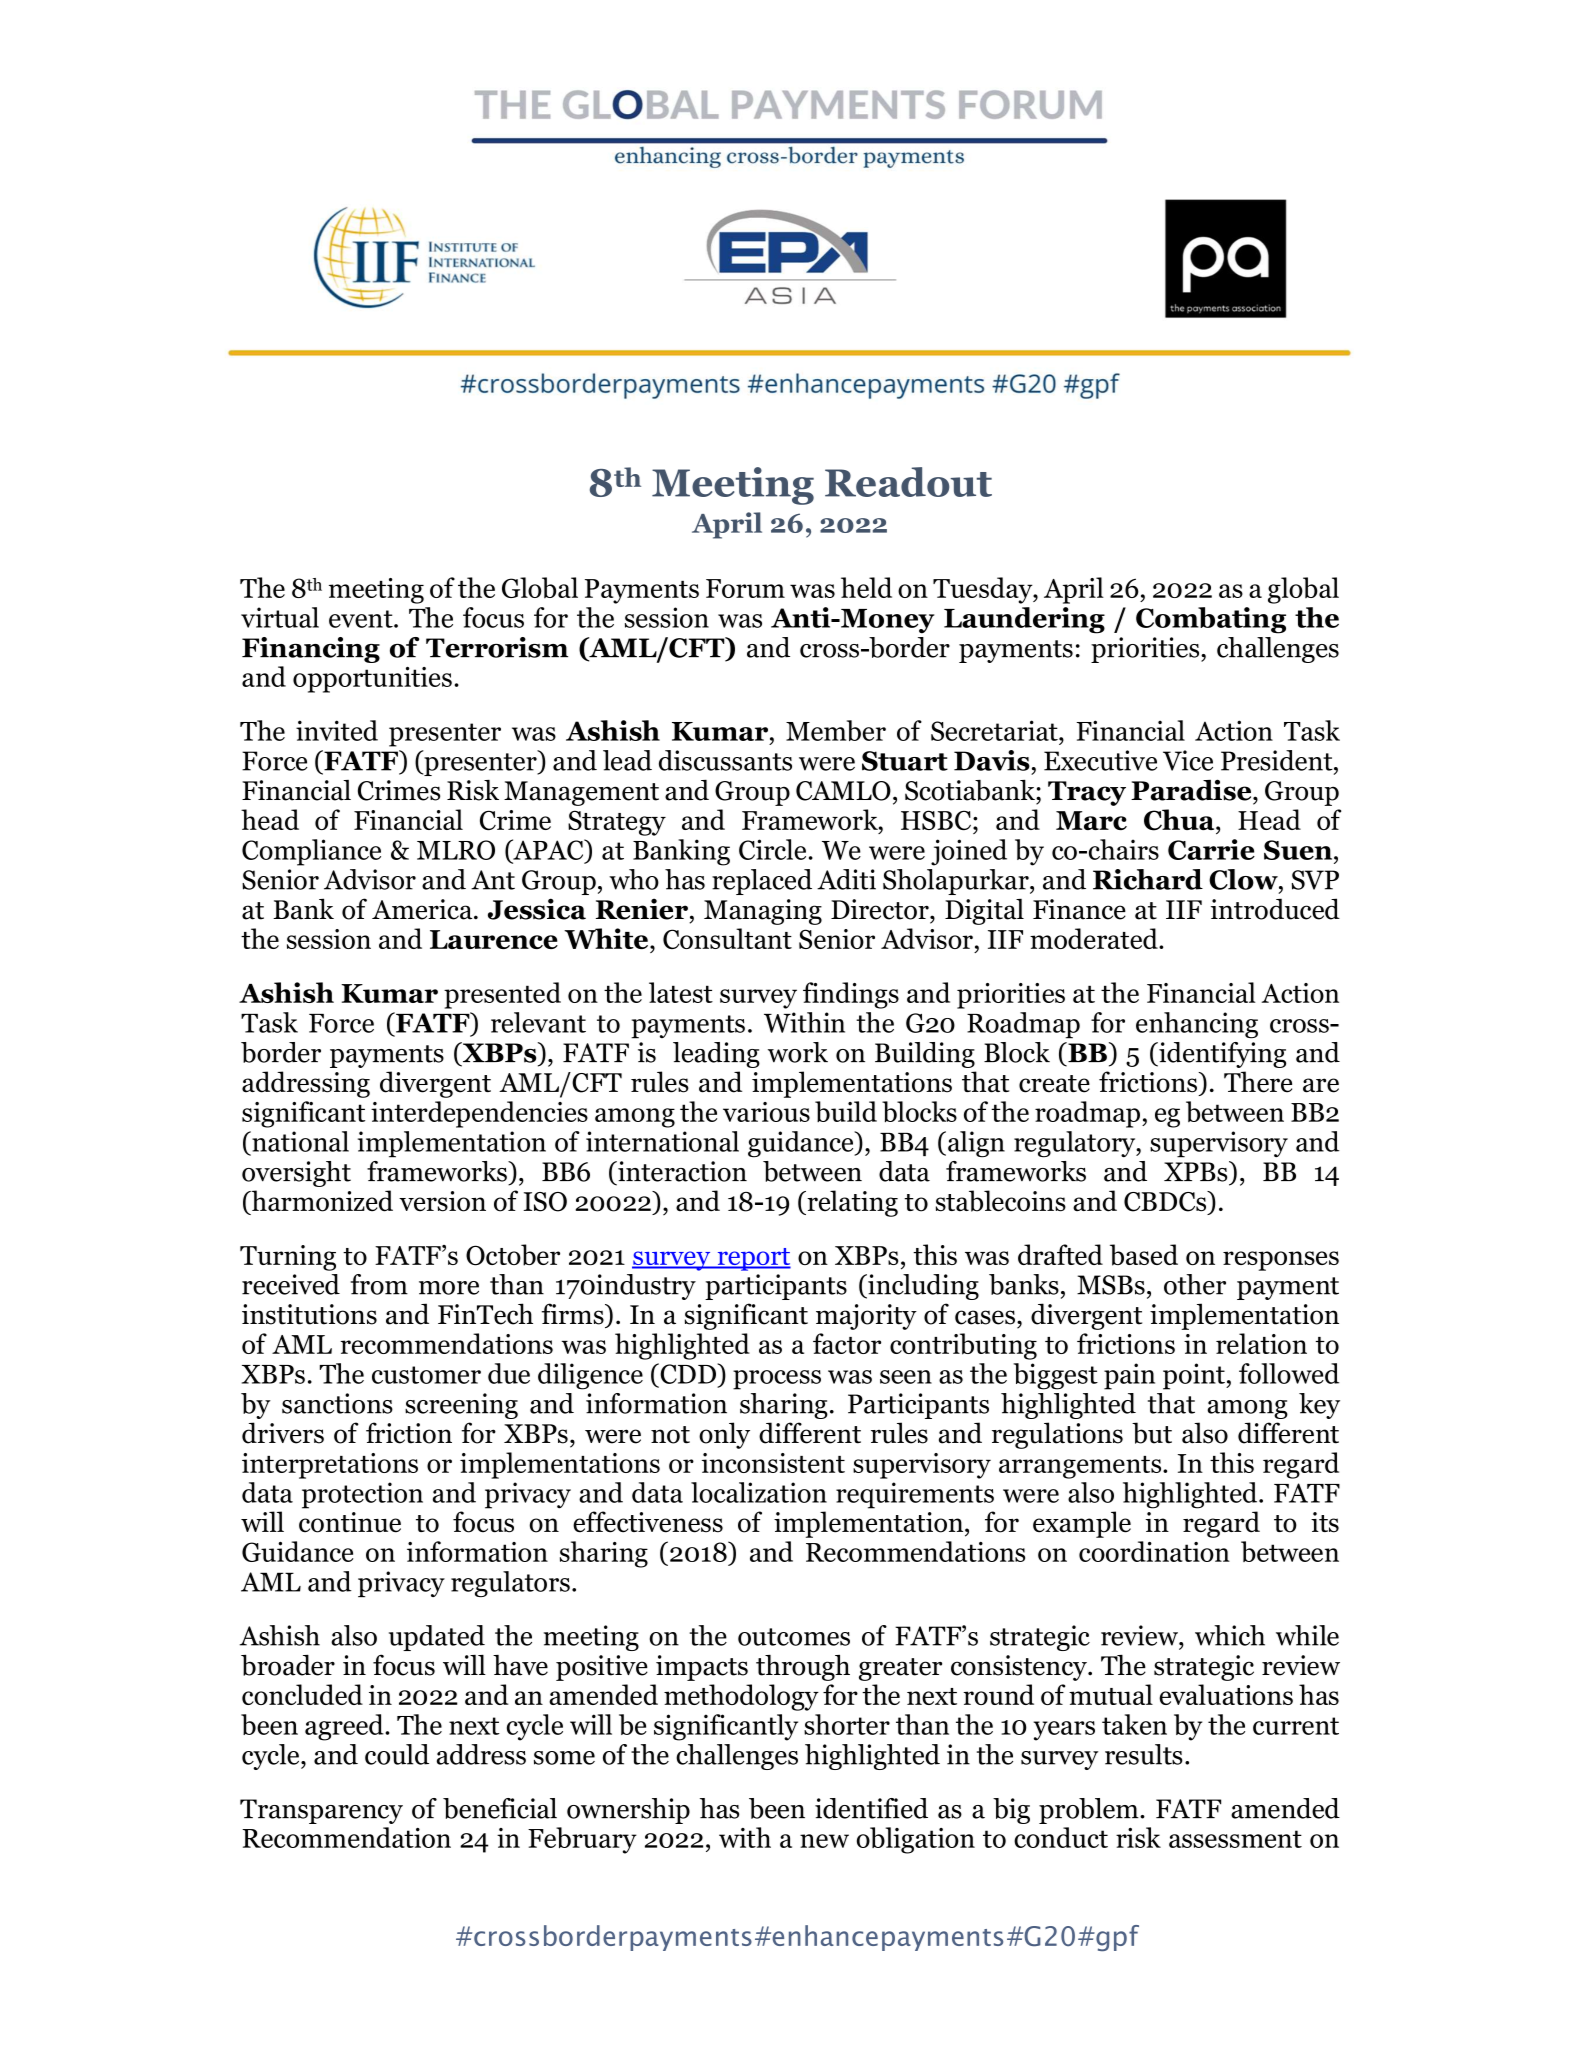  I want to click on point, so click(1195, 1376).
